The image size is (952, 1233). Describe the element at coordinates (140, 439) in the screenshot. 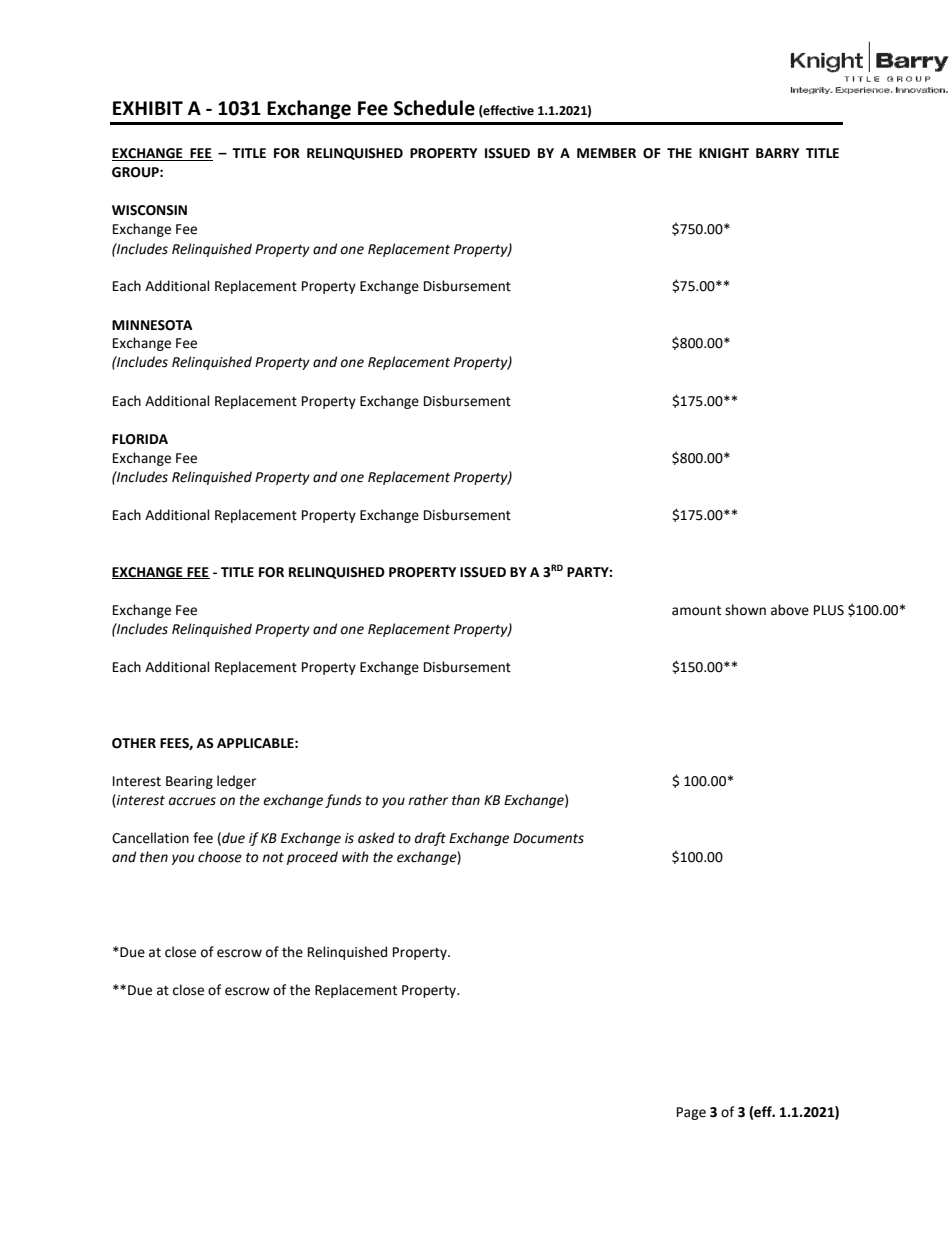

I see `FLORIDA` at that location.
